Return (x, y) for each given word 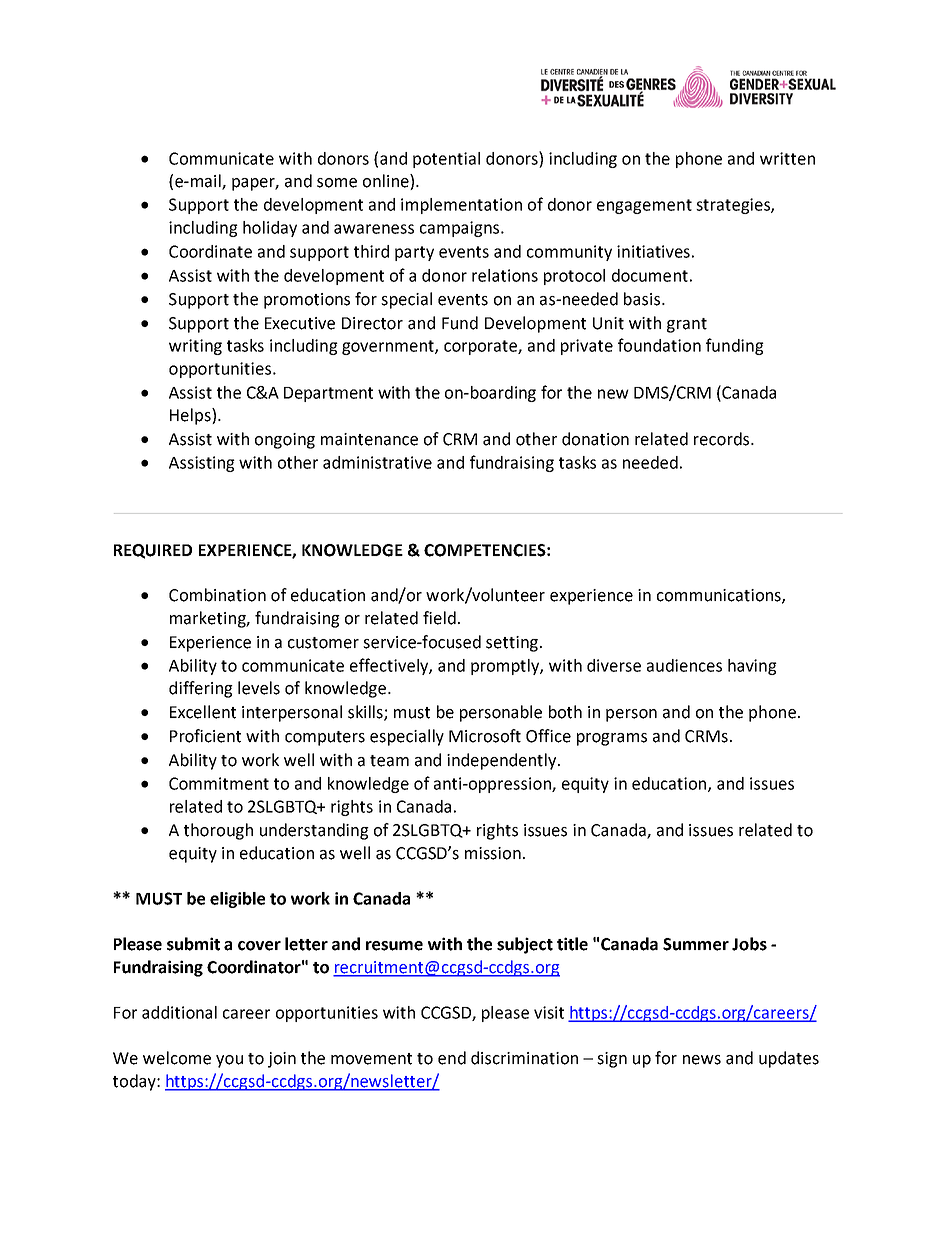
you (229, 1061)
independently (503, 761)
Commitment (219, 783)
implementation (461, 206)
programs (612, 739)
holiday (270, 229)
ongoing (285, 441)
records (723, 439)
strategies (734, 206)
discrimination (524, 1058)
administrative (377, 462)
